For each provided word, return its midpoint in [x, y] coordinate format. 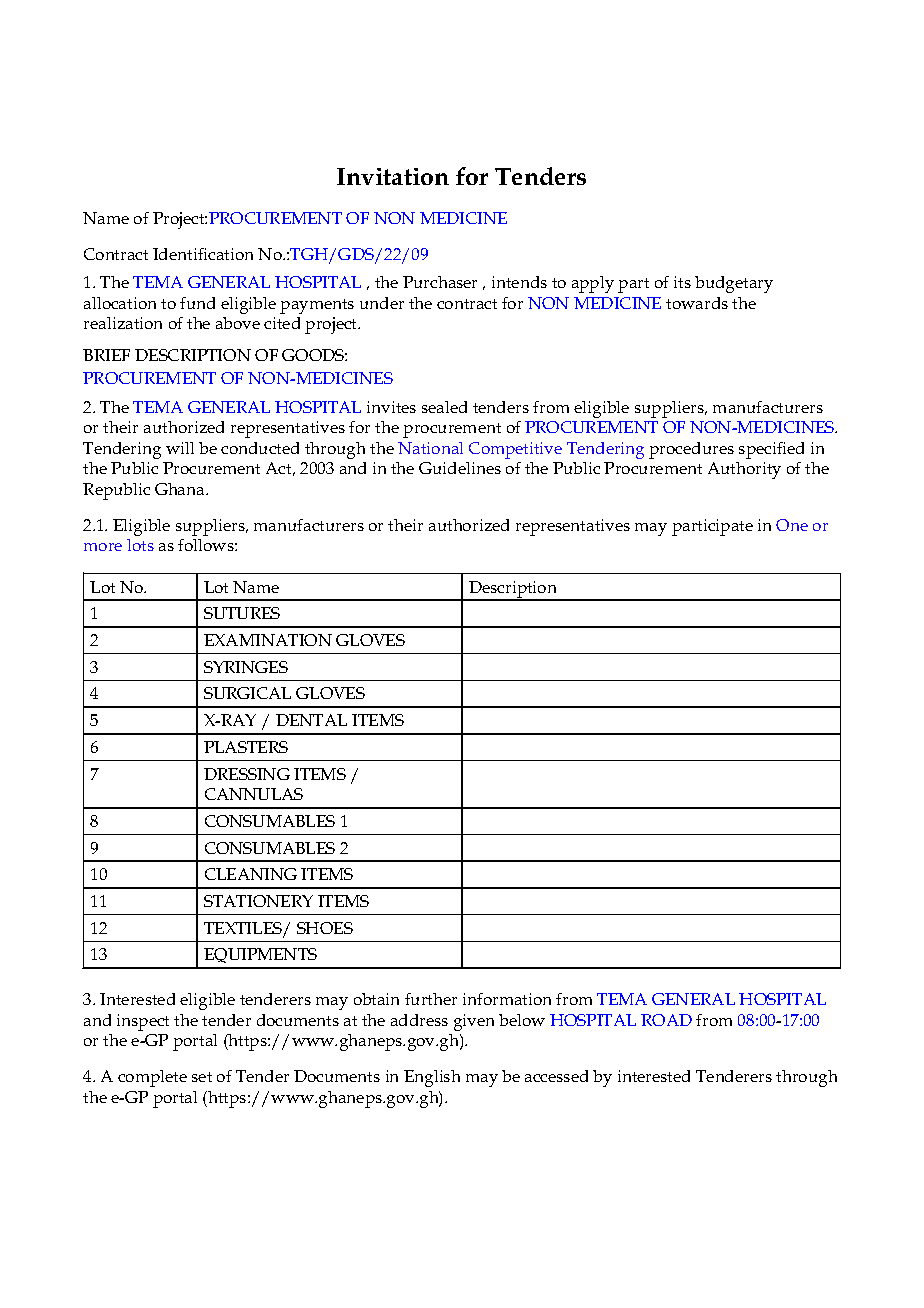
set [202, 1077]
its [682, 282]
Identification [203, 254]
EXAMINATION [268, 640]
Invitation [393, 176]
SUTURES [242, 613]
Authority [744, 470]
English [432, 1078]
